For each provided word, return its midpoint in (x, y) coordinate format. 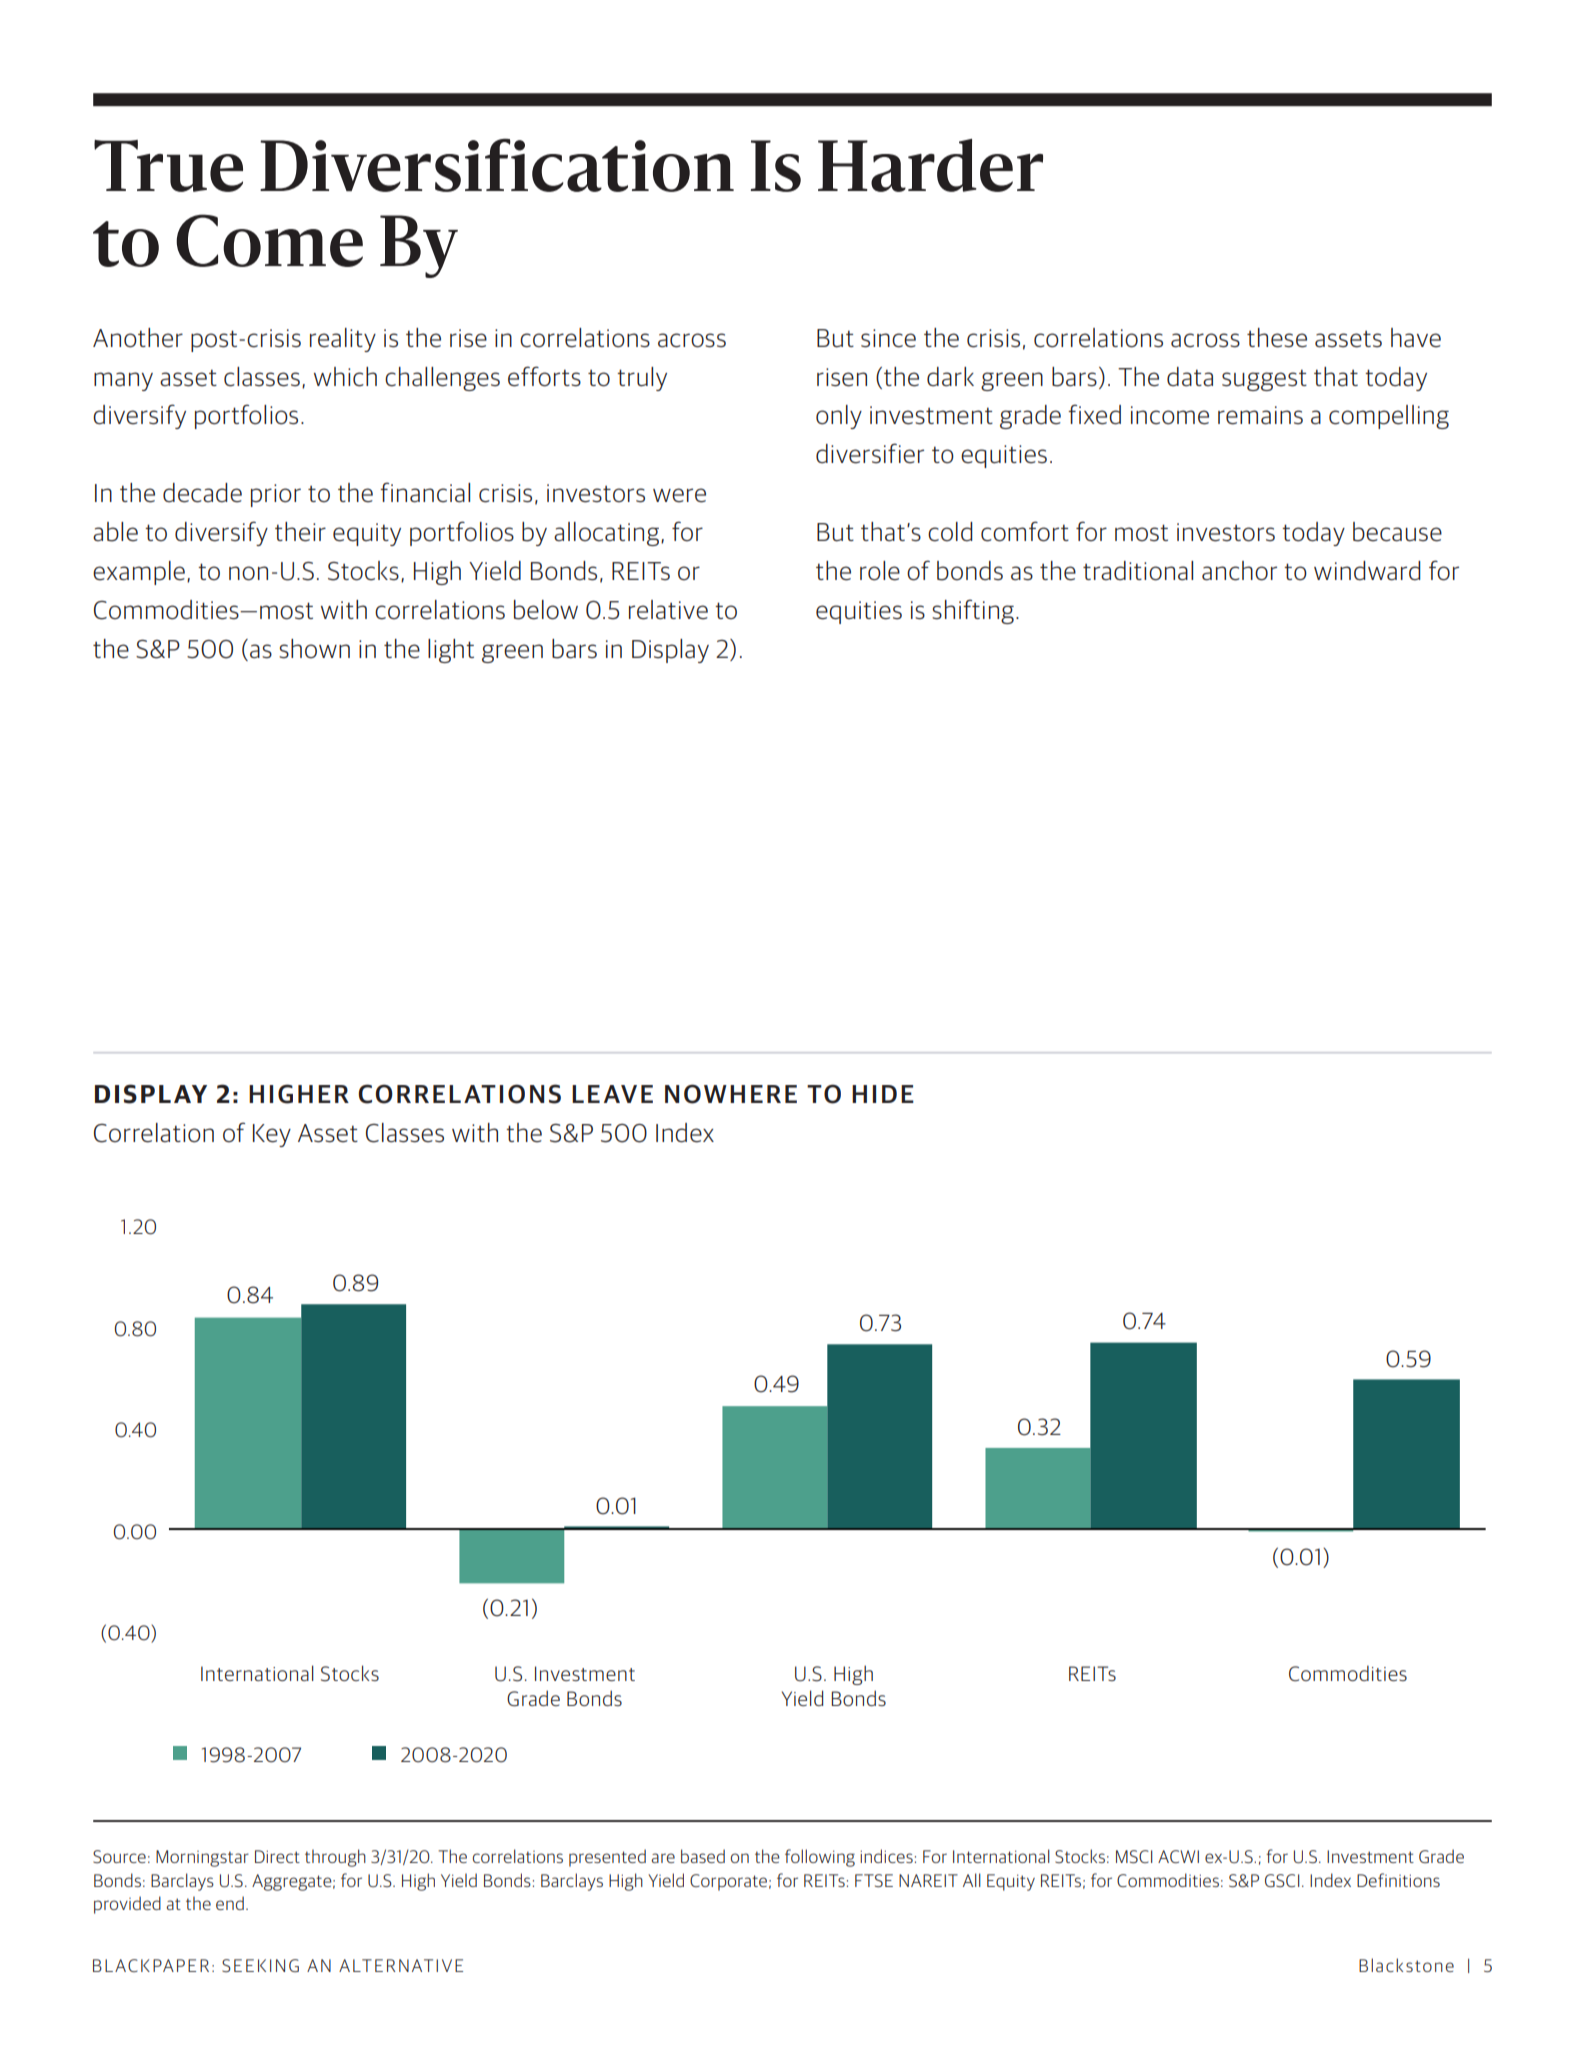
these (1277, 338)
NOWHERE (731, 1094)
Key (272, 1135)
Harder (930, 165)
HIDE (883, 1094)
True (168, 166)
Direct (277, 1856)
